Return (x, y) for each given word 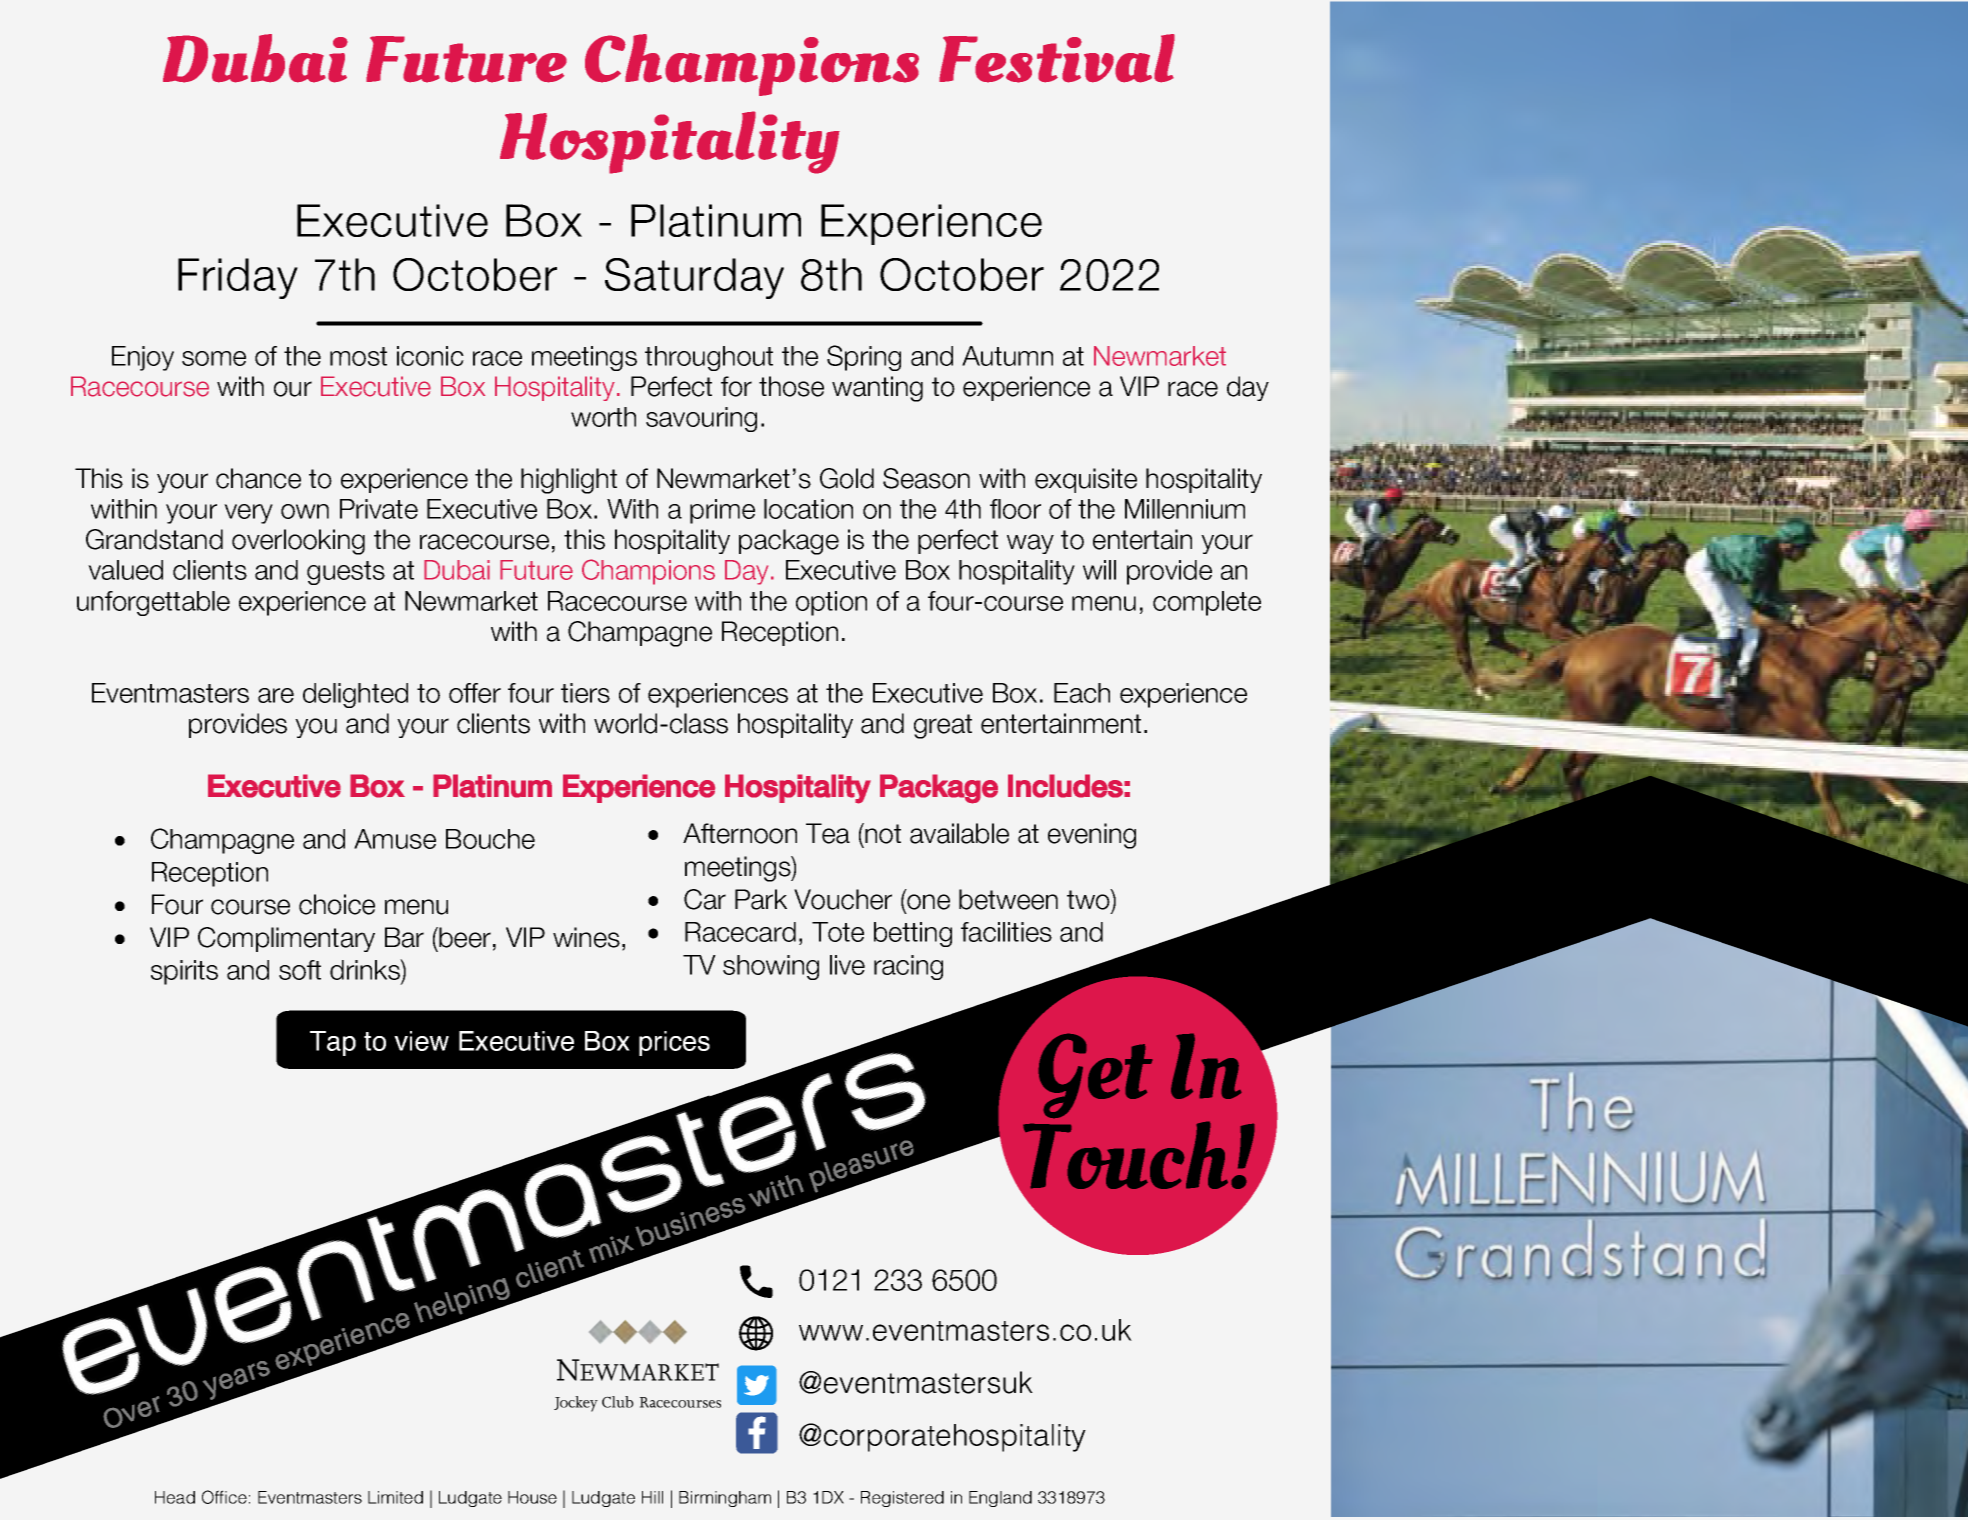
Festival (1057, 58)
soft (300, 970)
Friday (238, 278)
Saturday (694, 278)
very (248, 514)
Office (224, 1497)
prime (722, 511)
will (1099, 570)
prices (674, 1043)
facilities (1006, 932)
